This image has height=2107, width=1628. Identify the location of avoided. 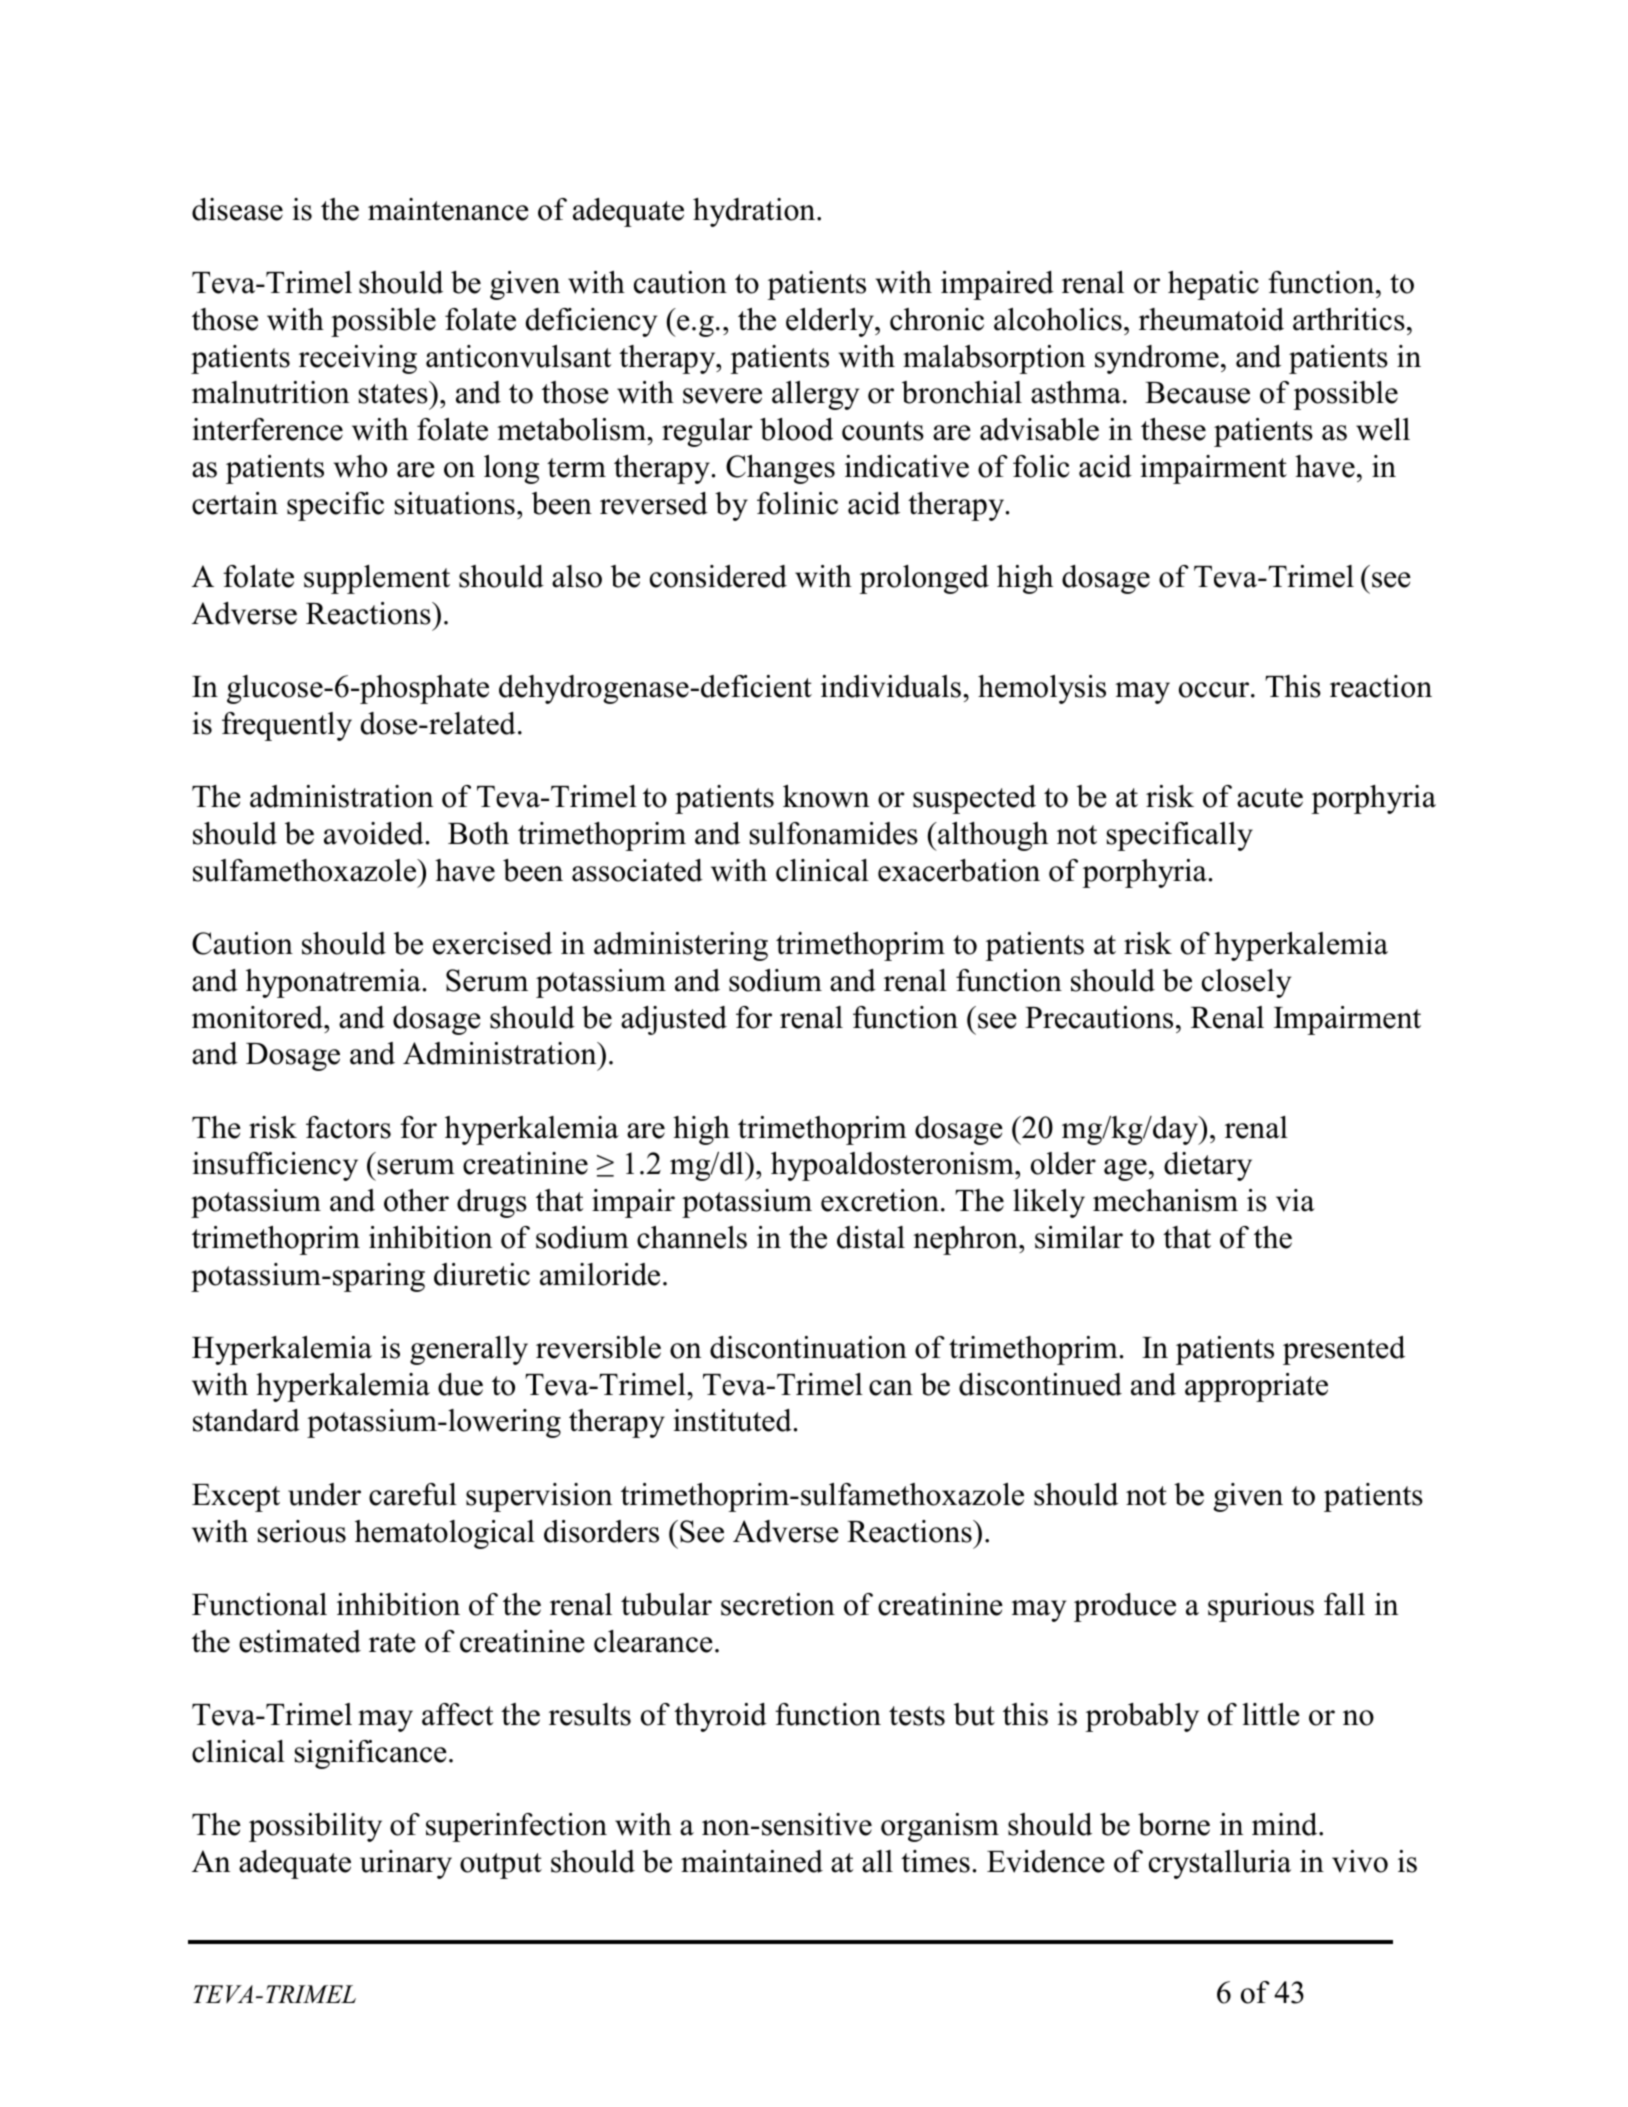
(374, 833).
